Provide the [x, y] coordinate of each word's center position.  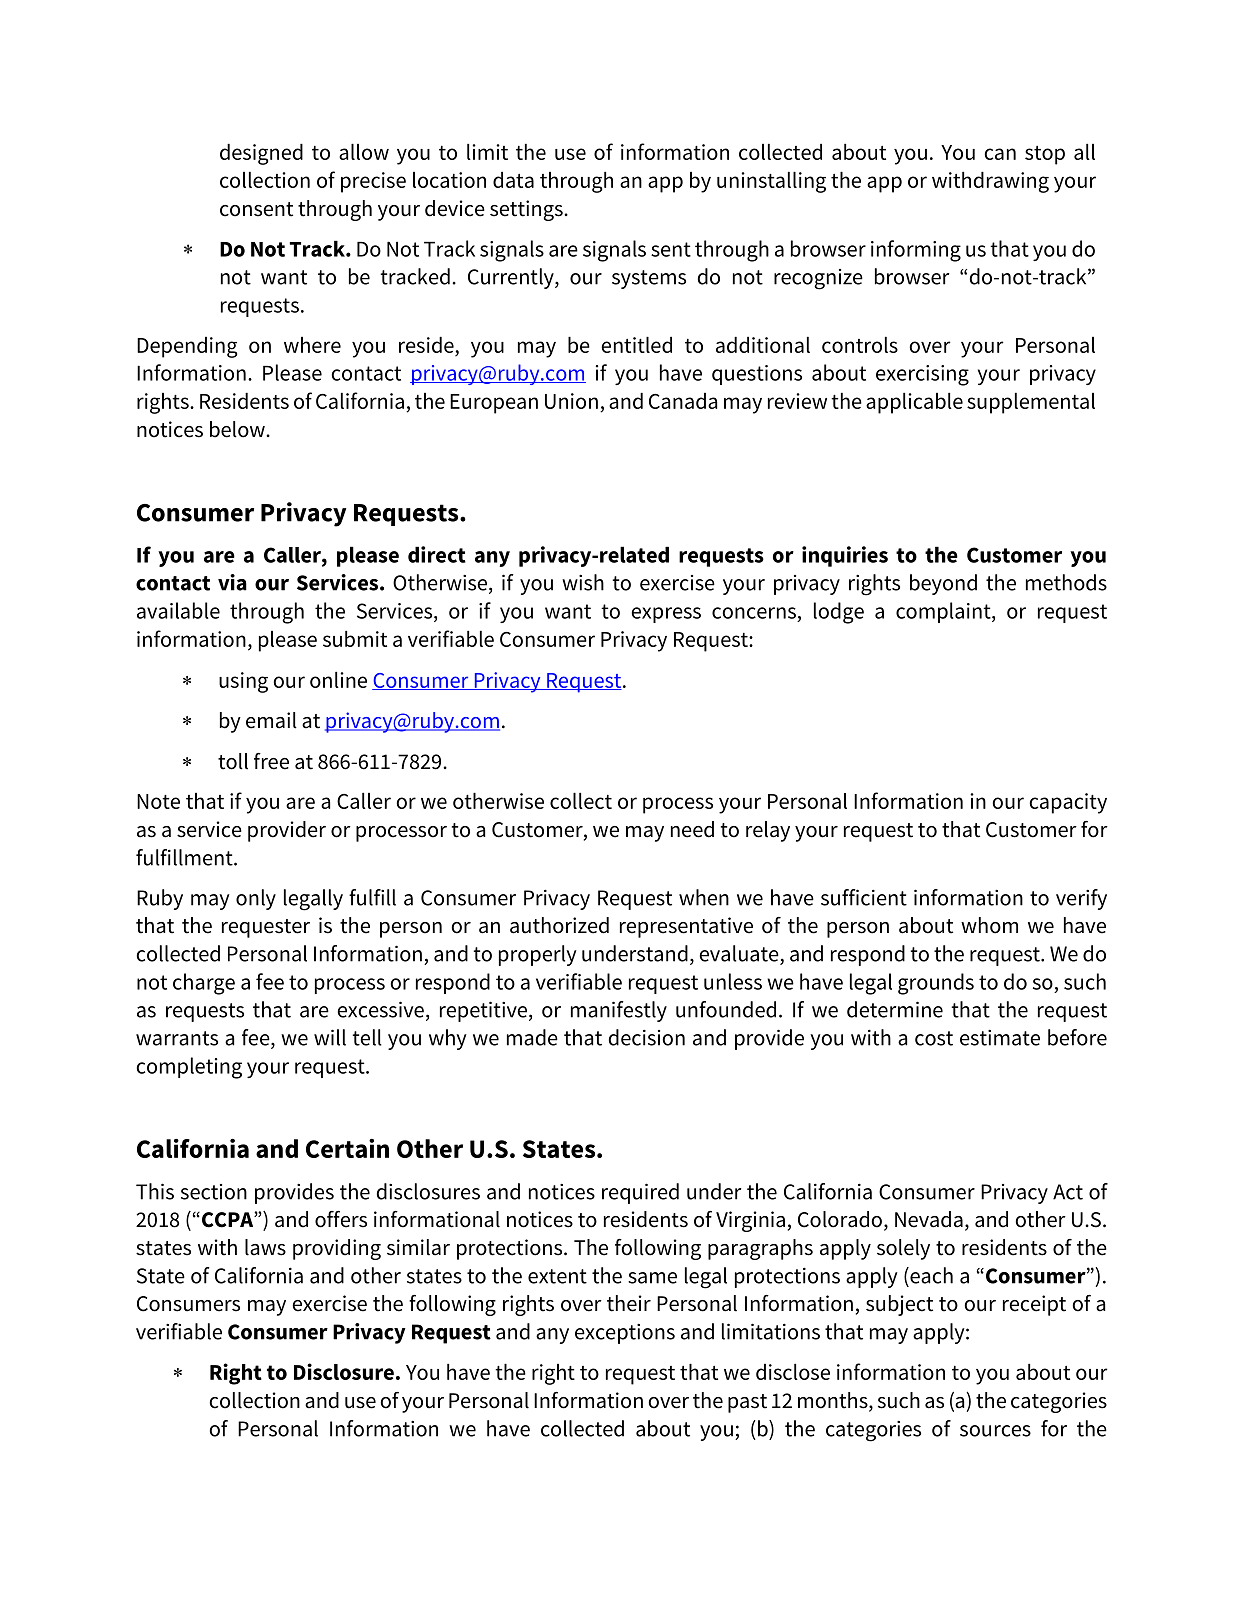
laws [265, 1247]
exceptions [625, 1334]
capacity [1068, 803]
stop [1045, 155]
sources [995, 1431]
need [692, 829]
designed [261, 154]
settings [527, 210]
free [271, 761]
